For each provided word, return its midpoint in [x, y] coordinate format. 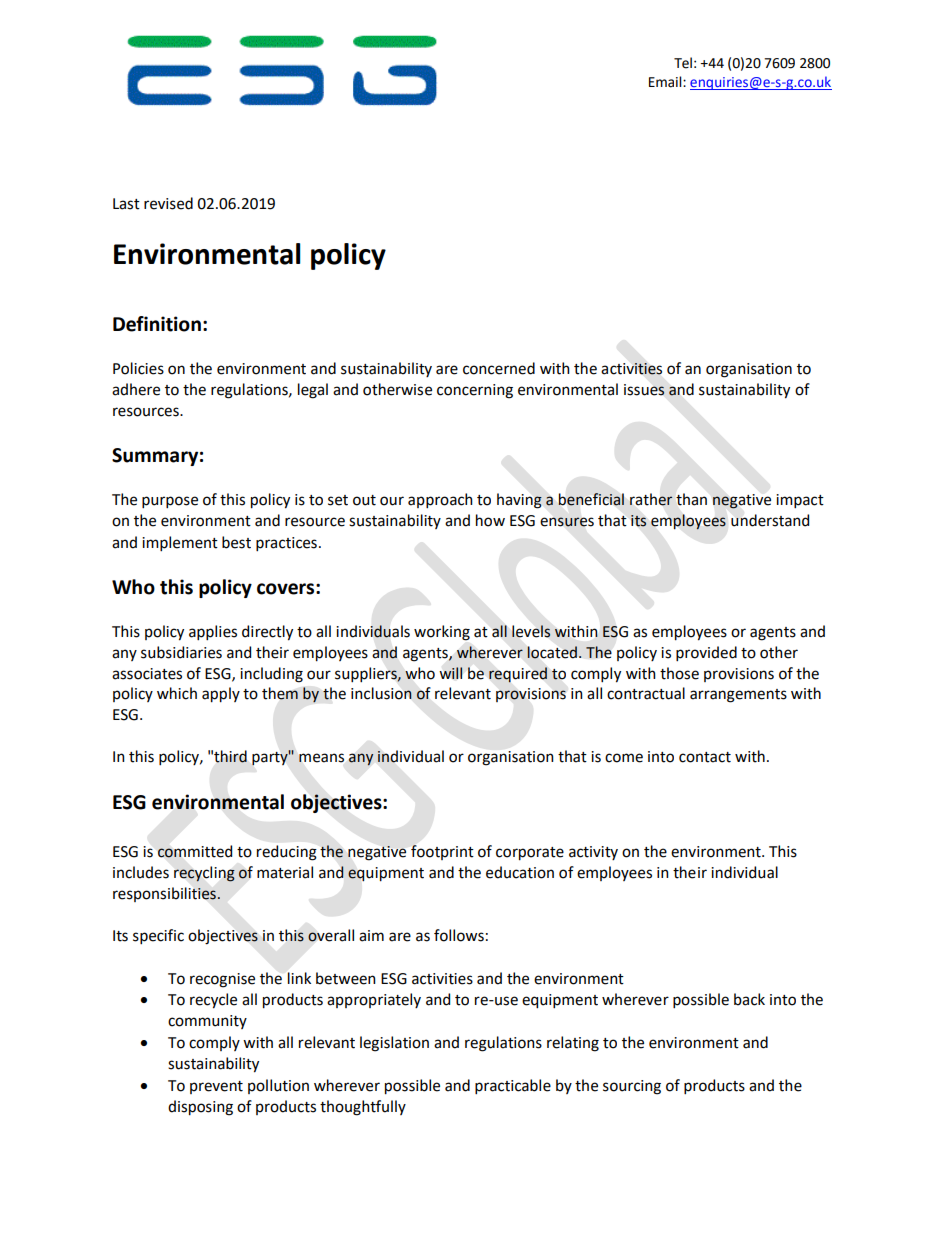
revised [168, 203]
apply [221, 695]
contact [705, 757]
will [451, 673]
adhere [136, 389]
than [691, 499]
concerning [475, 391]
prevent [216, 1087]
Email [666, 82]
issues [644, 390]
